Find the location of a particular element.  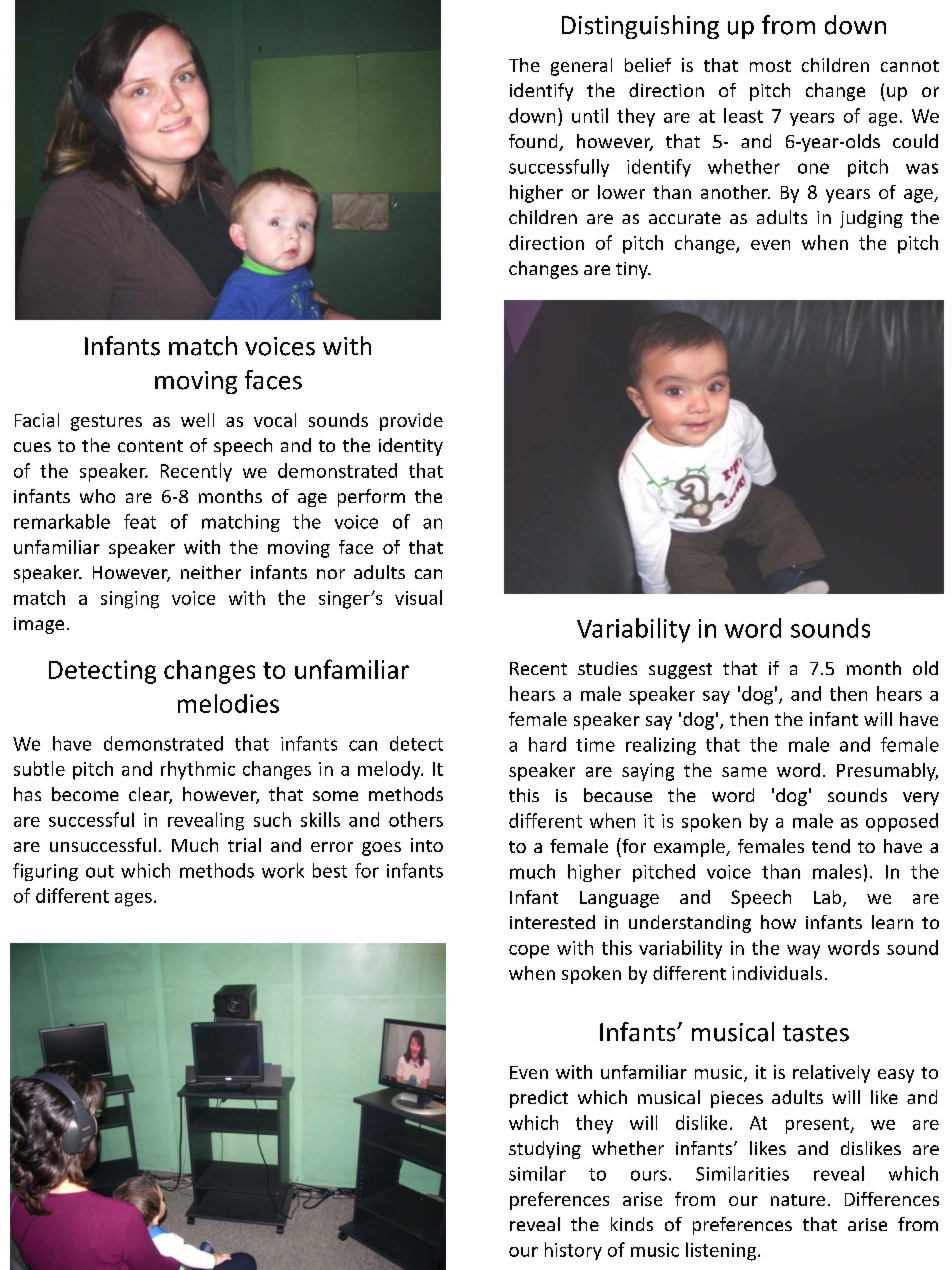

until is located at coordinates (590, 115).
